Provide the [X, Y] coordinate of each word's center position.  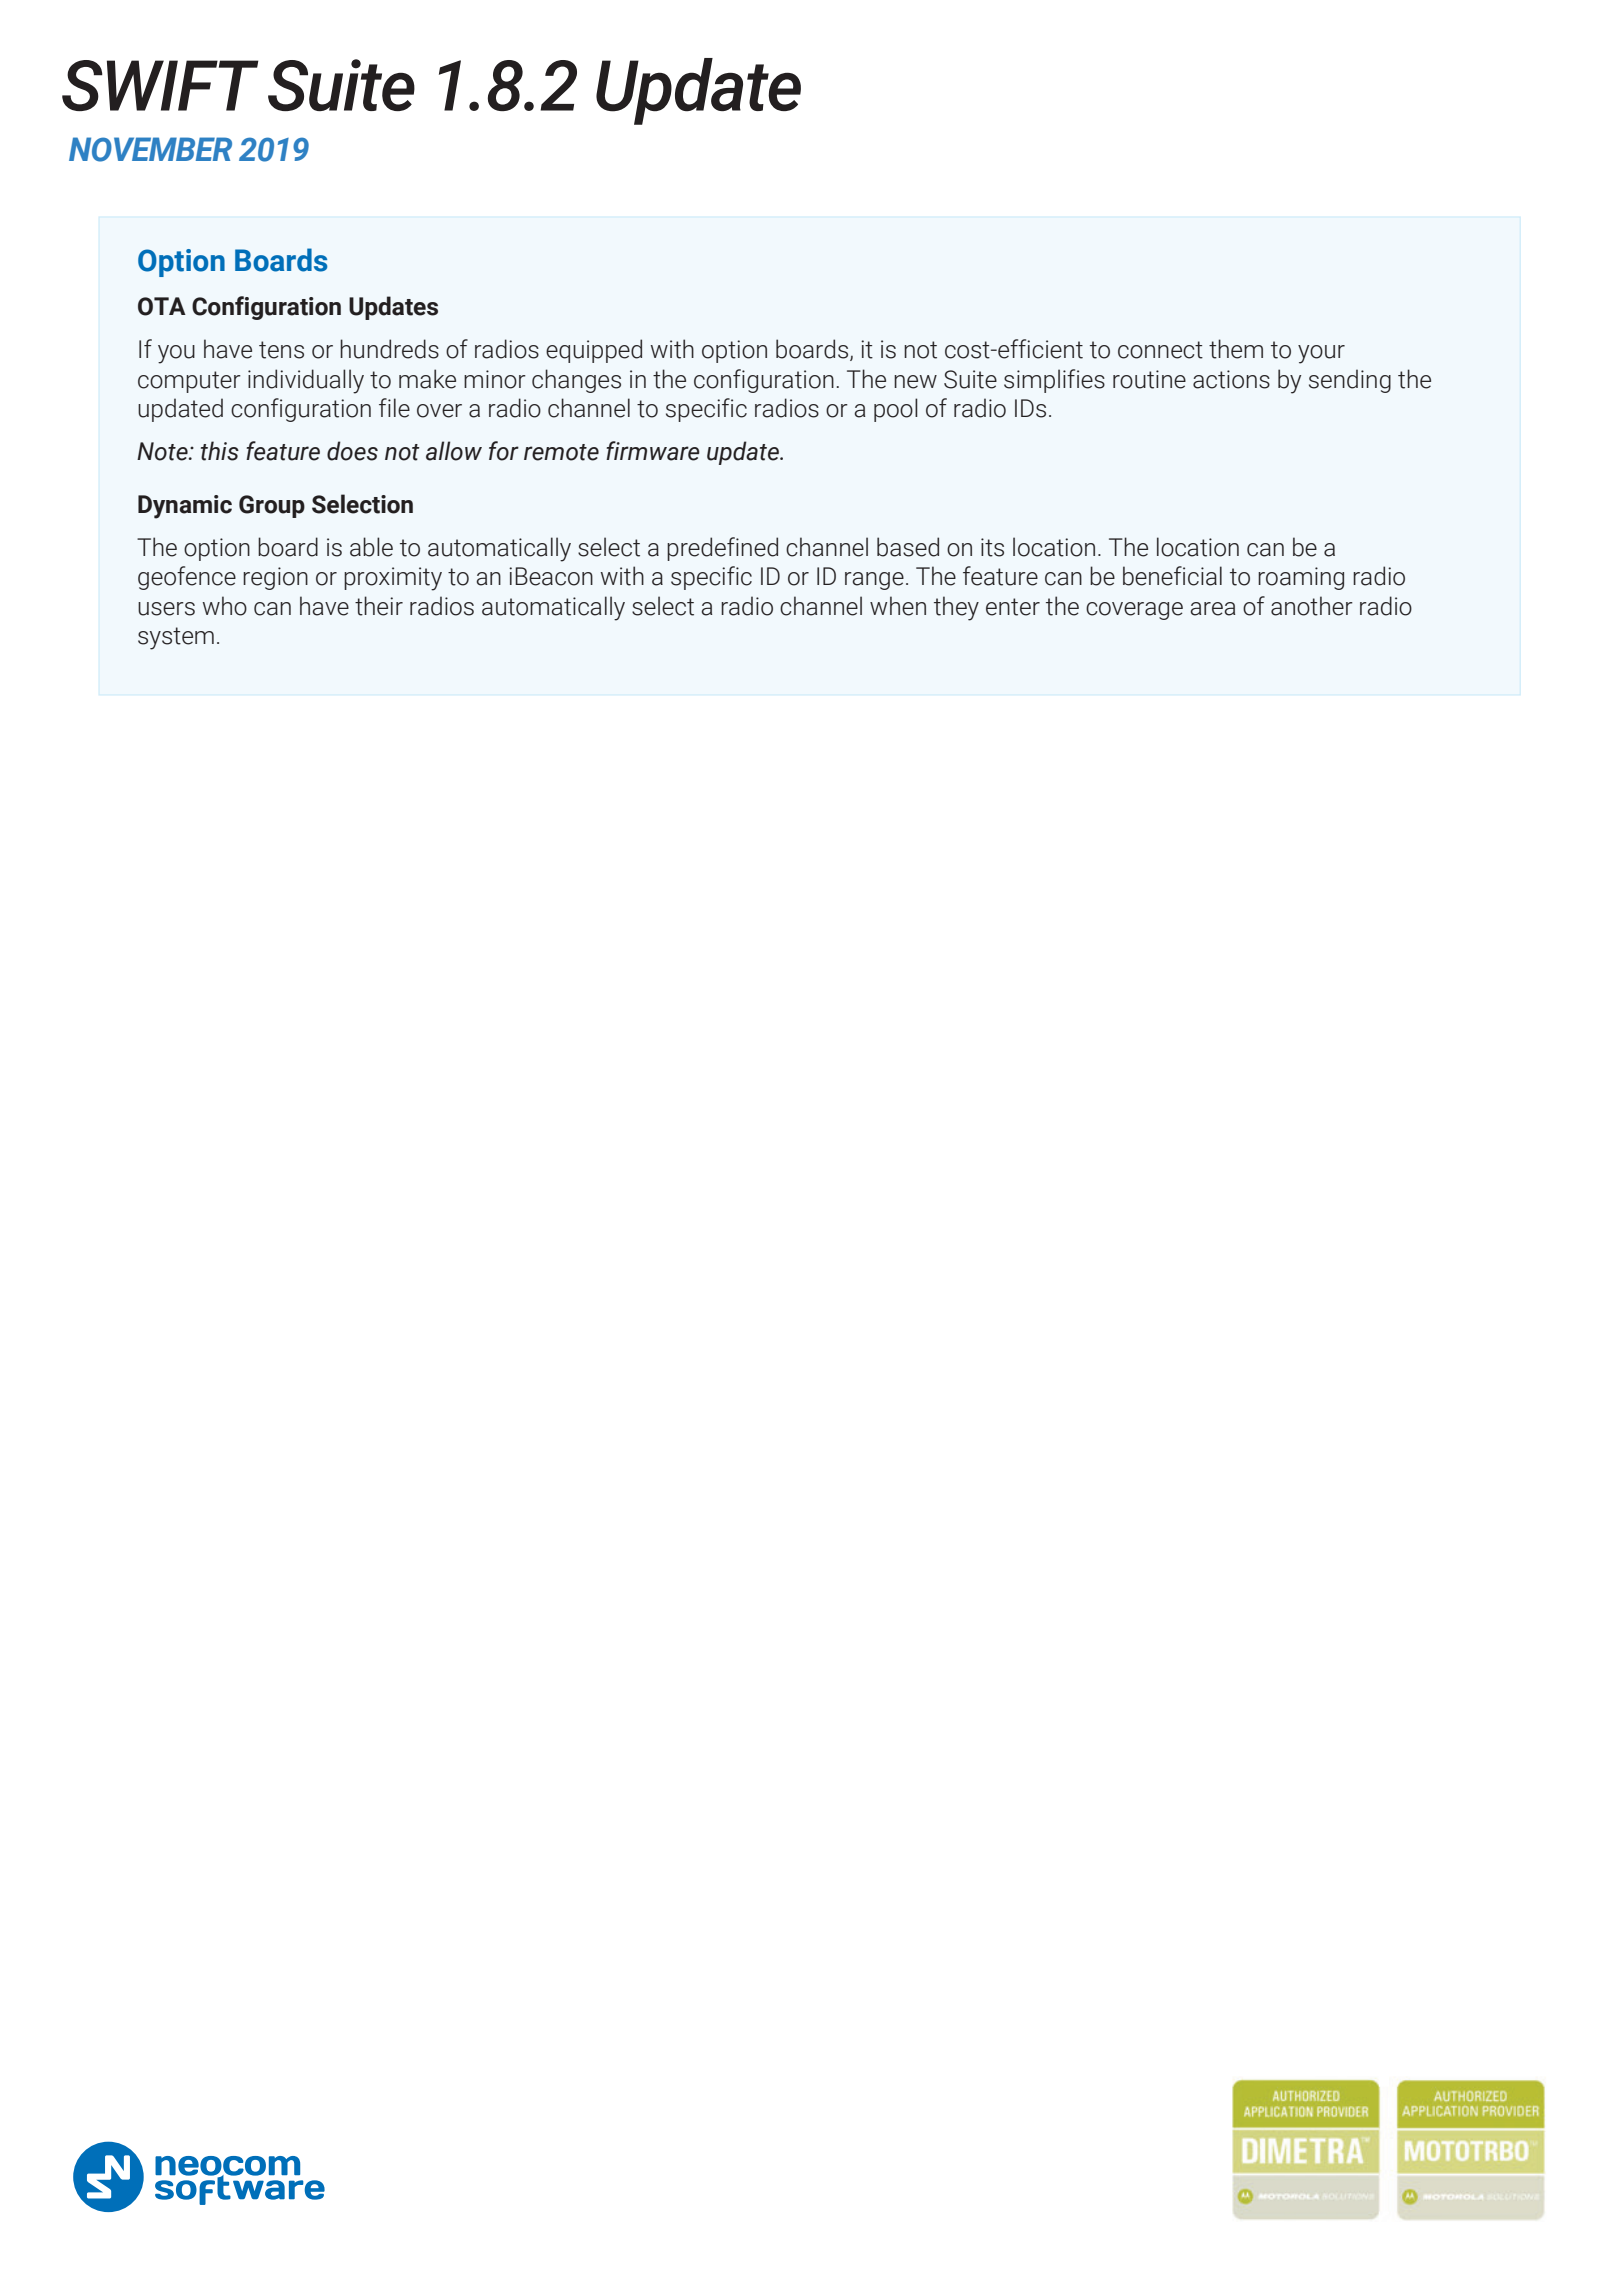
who [225, 606]
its [992, 547]
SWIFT [160, 85]
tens [281, 350]
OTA [162, 306]
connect [1160, 350]
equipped [594, 351]
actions [1231, 379]
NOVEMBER [150, 149]
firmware [653, 451]
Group [272, 506]
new [915, 382]
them [1236, 349]
